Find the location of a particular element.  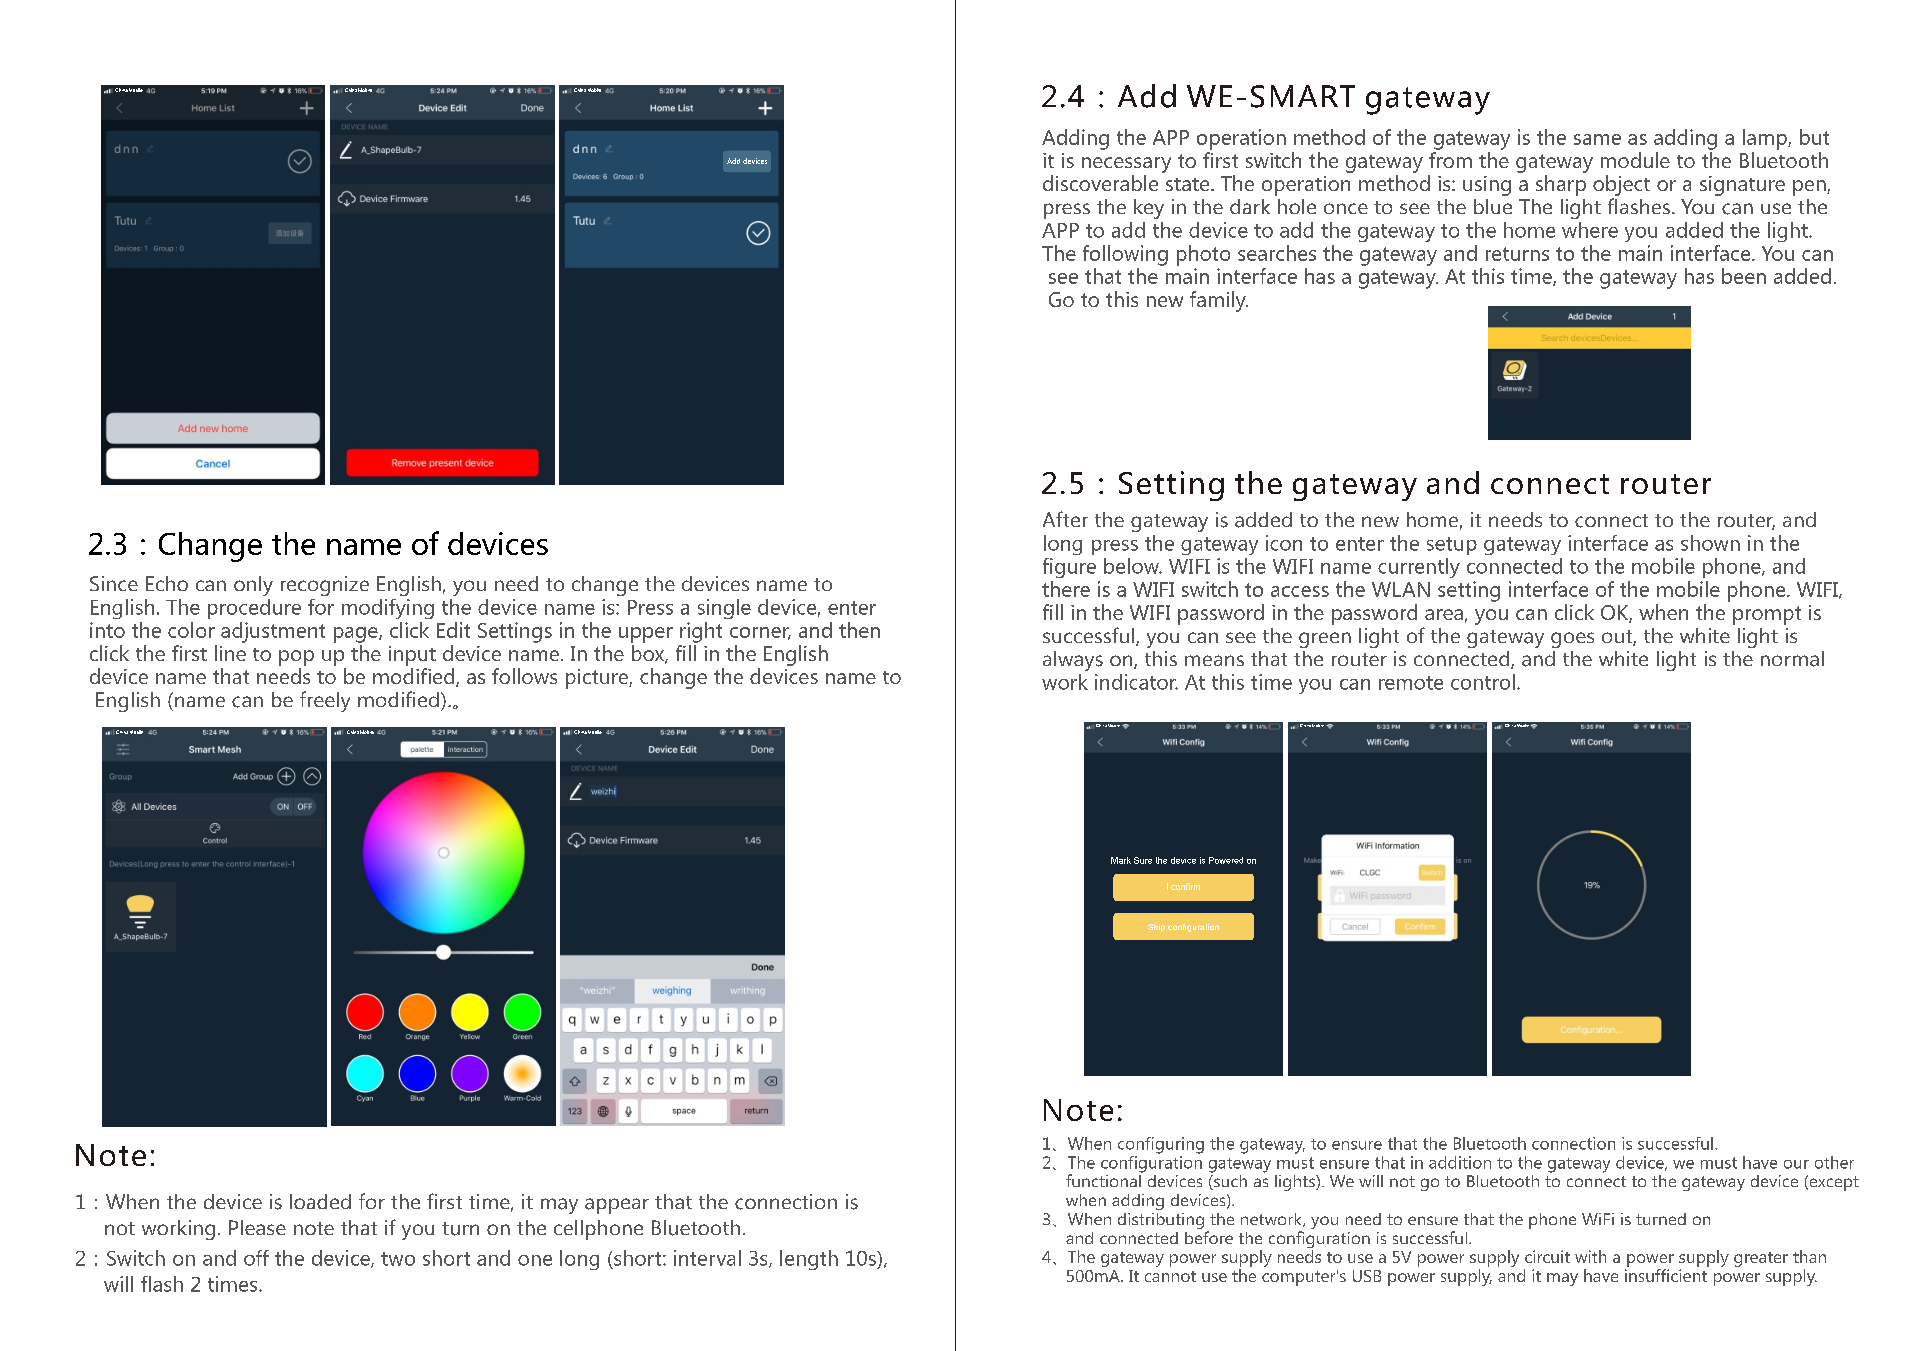

necessary is located at coordinates (1126, 165).
